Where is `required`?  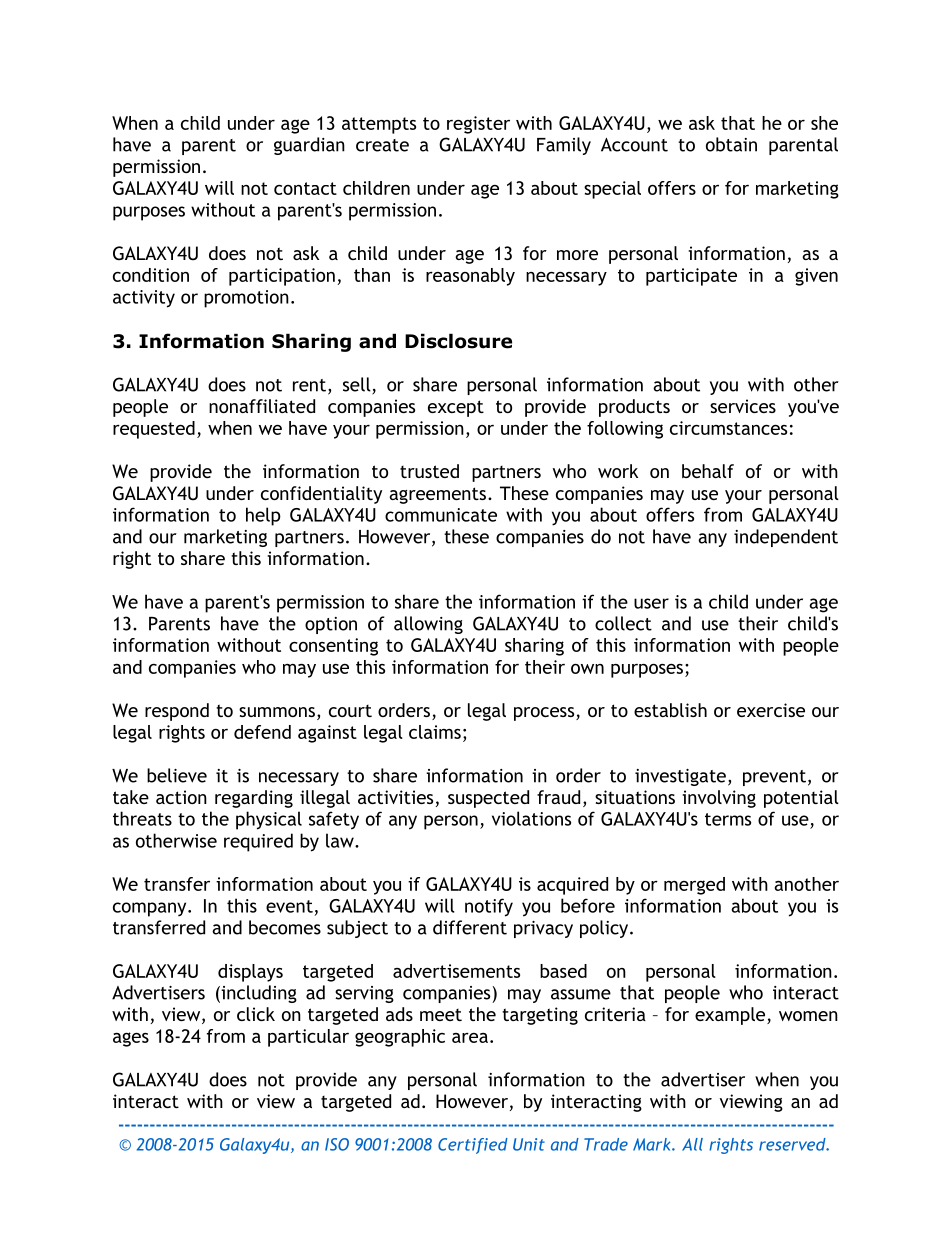
required is located at coordinates (258, 842).
